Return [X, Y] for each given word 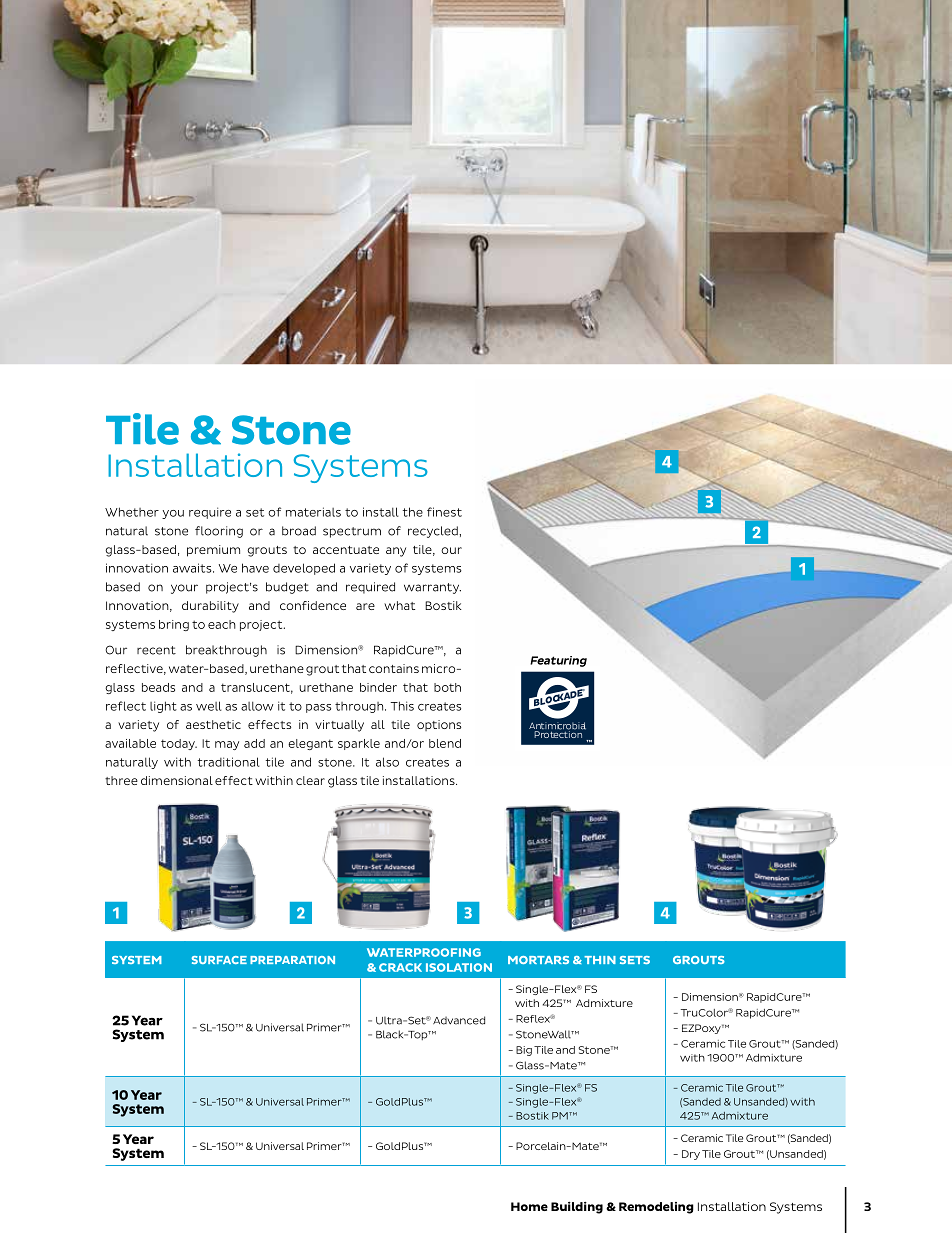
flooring [219, 532]
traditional [228, 762]
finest [444, 512]
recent [156, 650]
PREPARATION [292, 960]
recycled [434, 532]
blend [445, 743]
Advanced [459, 1020]
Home [529, 1206]
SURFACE [219, 960]
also [387, 762]
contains [394, 668]
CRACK [400, 967]
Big [524, 1051]
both [447, 687]
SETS [635, 960]
